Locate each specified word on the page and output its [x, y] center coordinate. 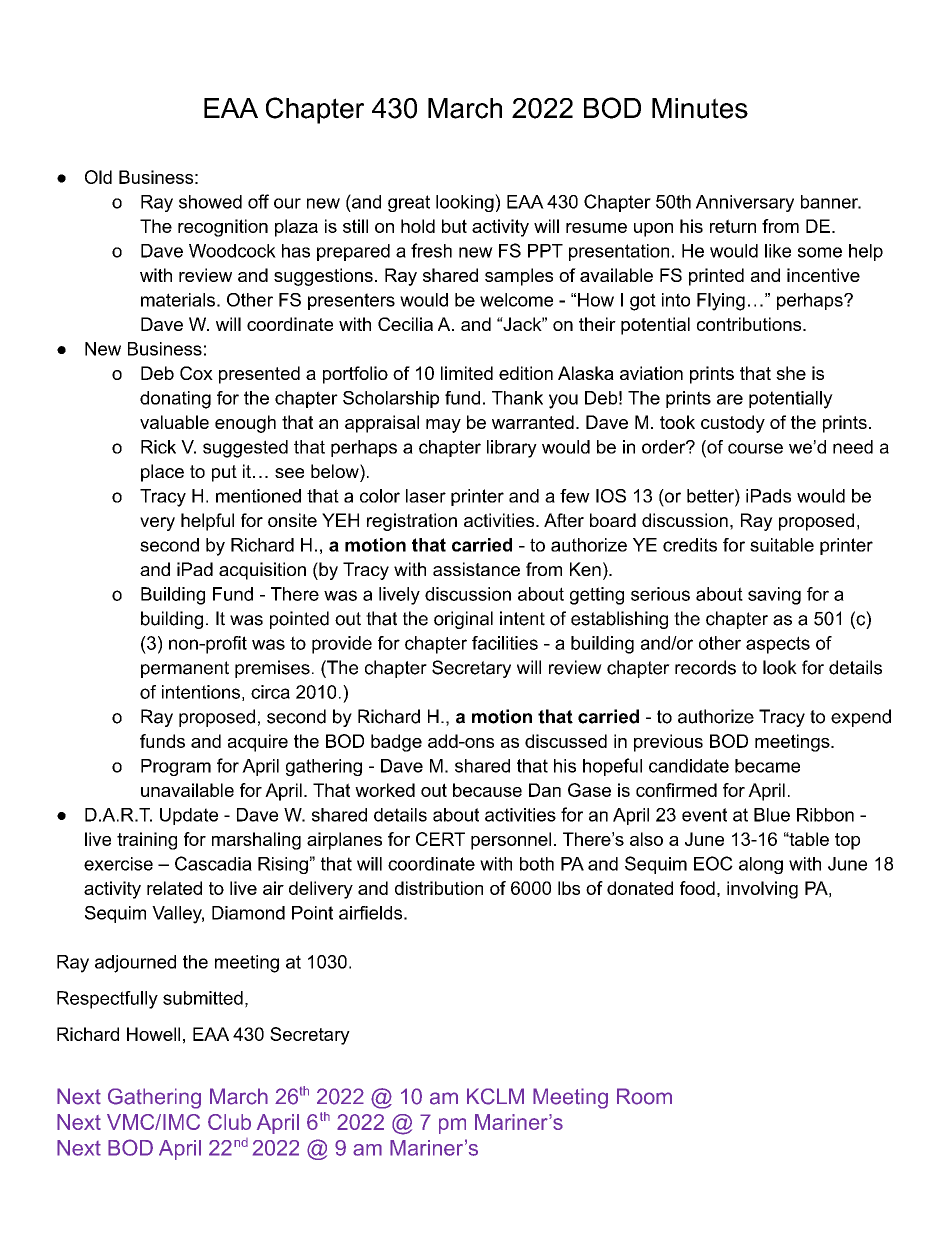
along [761, 865]
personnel [511, 841]
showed [210, 202]
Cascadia [213, 863]
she [791, 373]
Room [644, 1096]
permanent [185, 669]
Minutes [700, 108]
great [409, 203]
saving [774, 596]
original [463, 620]
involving [762, 890]
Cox [196, 373]
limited [467, 373]
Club [229, 1122]
